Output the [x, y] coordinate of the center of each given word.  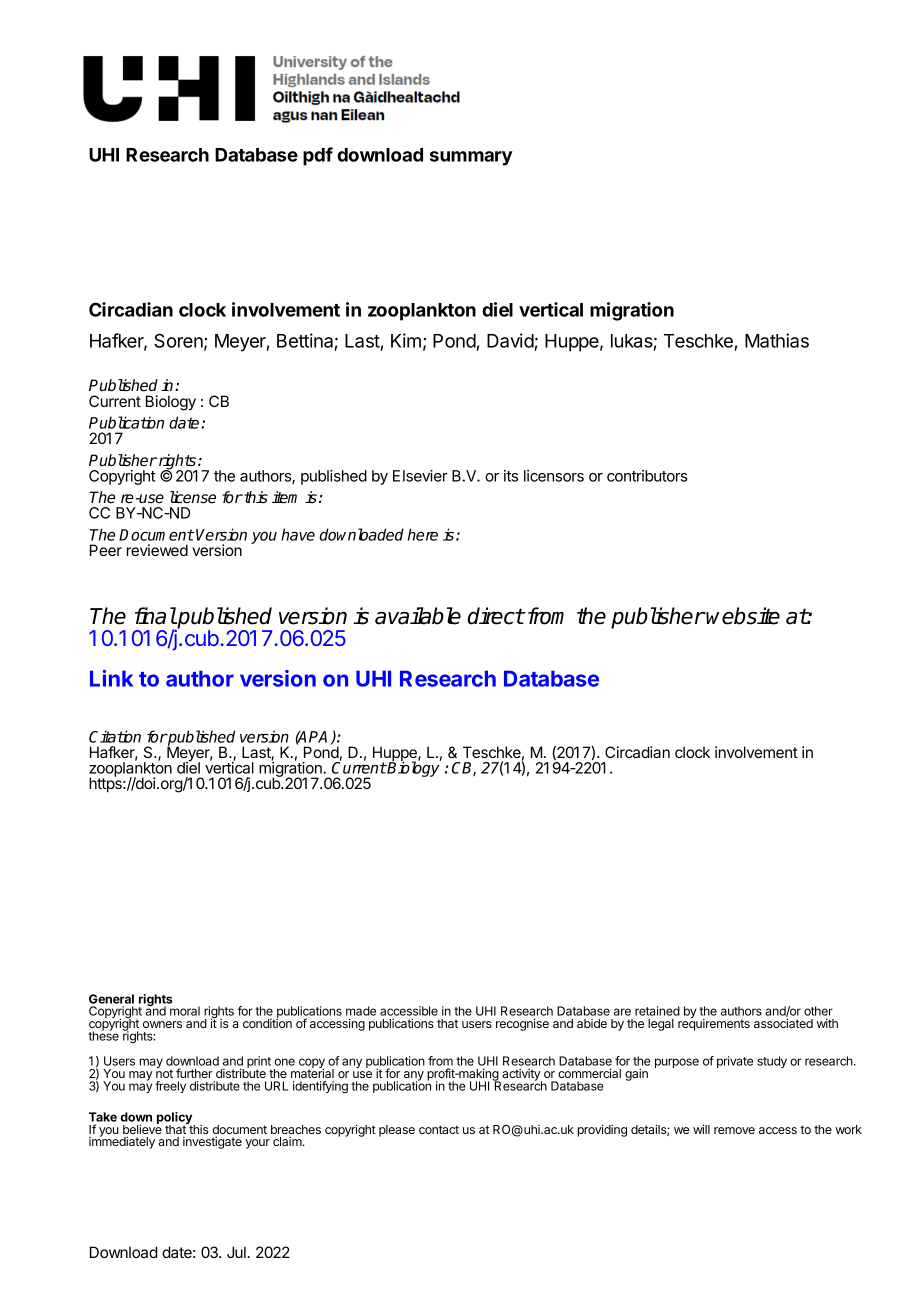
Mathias [777, 340]
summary [471, 158]
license [193, 497]
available [418, 616]
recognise [522, 1024]
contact [439, 1129]
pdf [318, 156]
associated [783, 1023]
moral [185, 1011]
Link [111, 678]
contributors [647, 476]
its [511, 476]
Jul [237, 1252]
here [423, 534]
